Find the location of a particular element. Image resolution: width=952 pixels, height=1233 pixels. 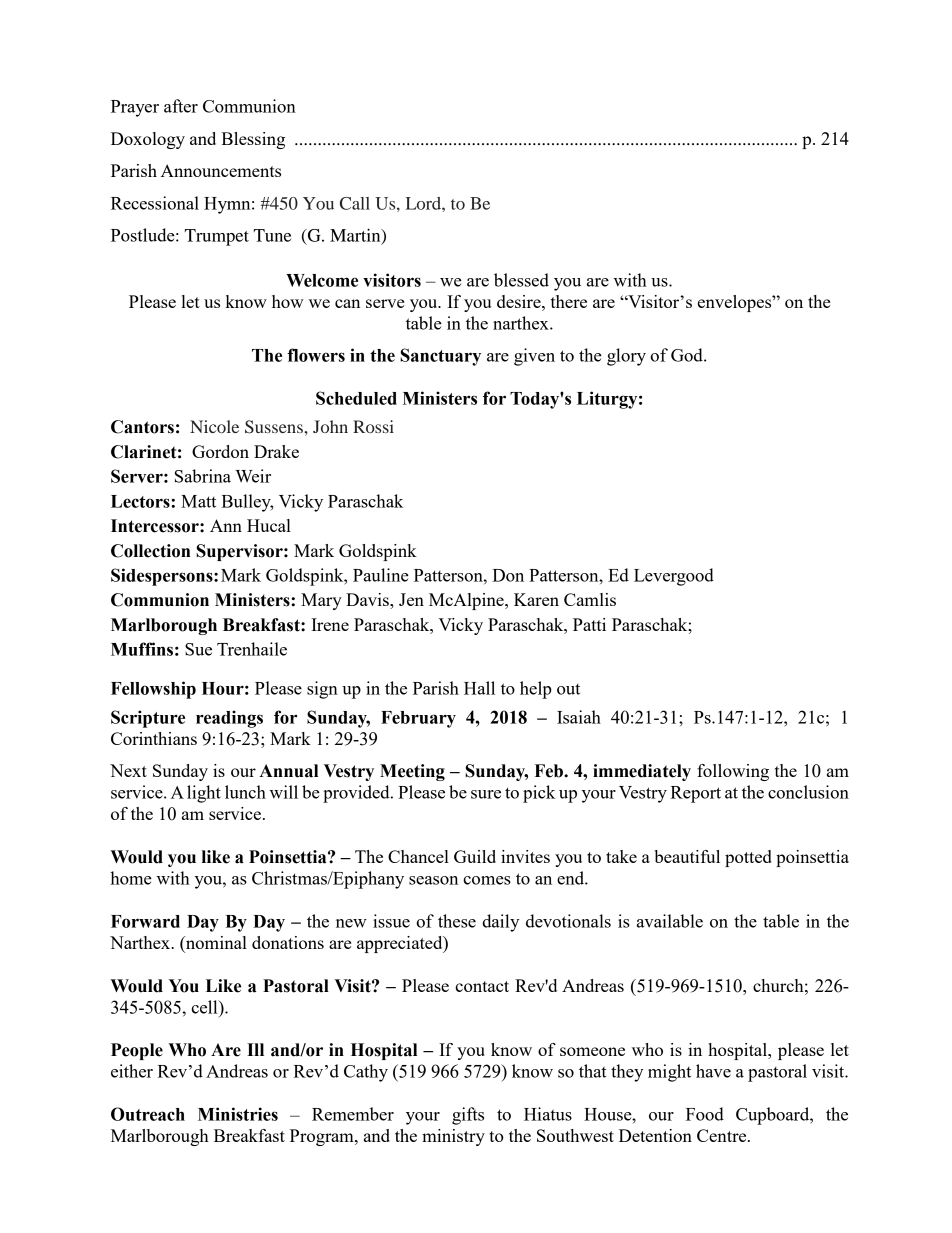

Jen is located at coordinates (411, 599).
